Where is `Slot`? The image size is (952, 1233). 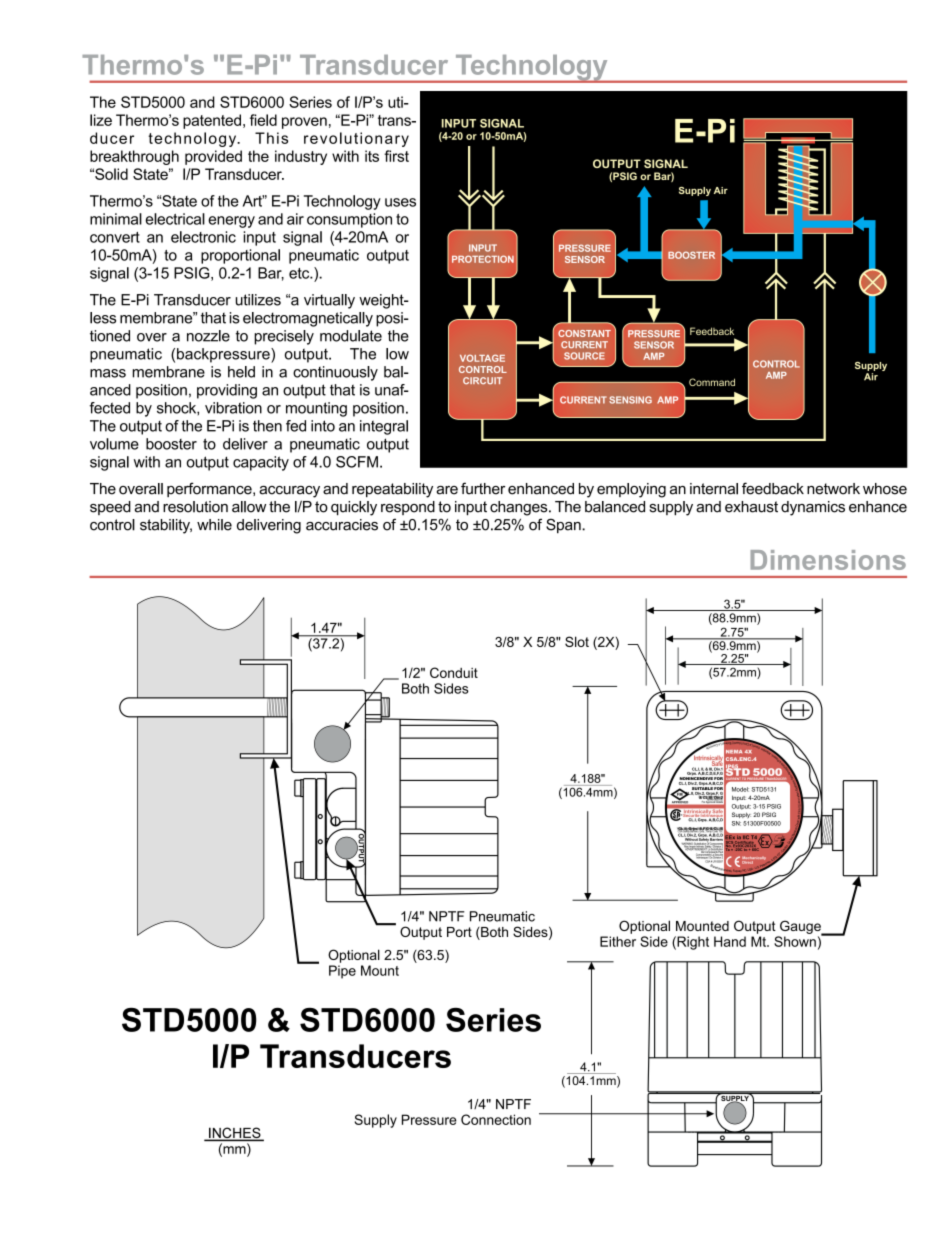
Slot is located at coordinates (577, 641).
